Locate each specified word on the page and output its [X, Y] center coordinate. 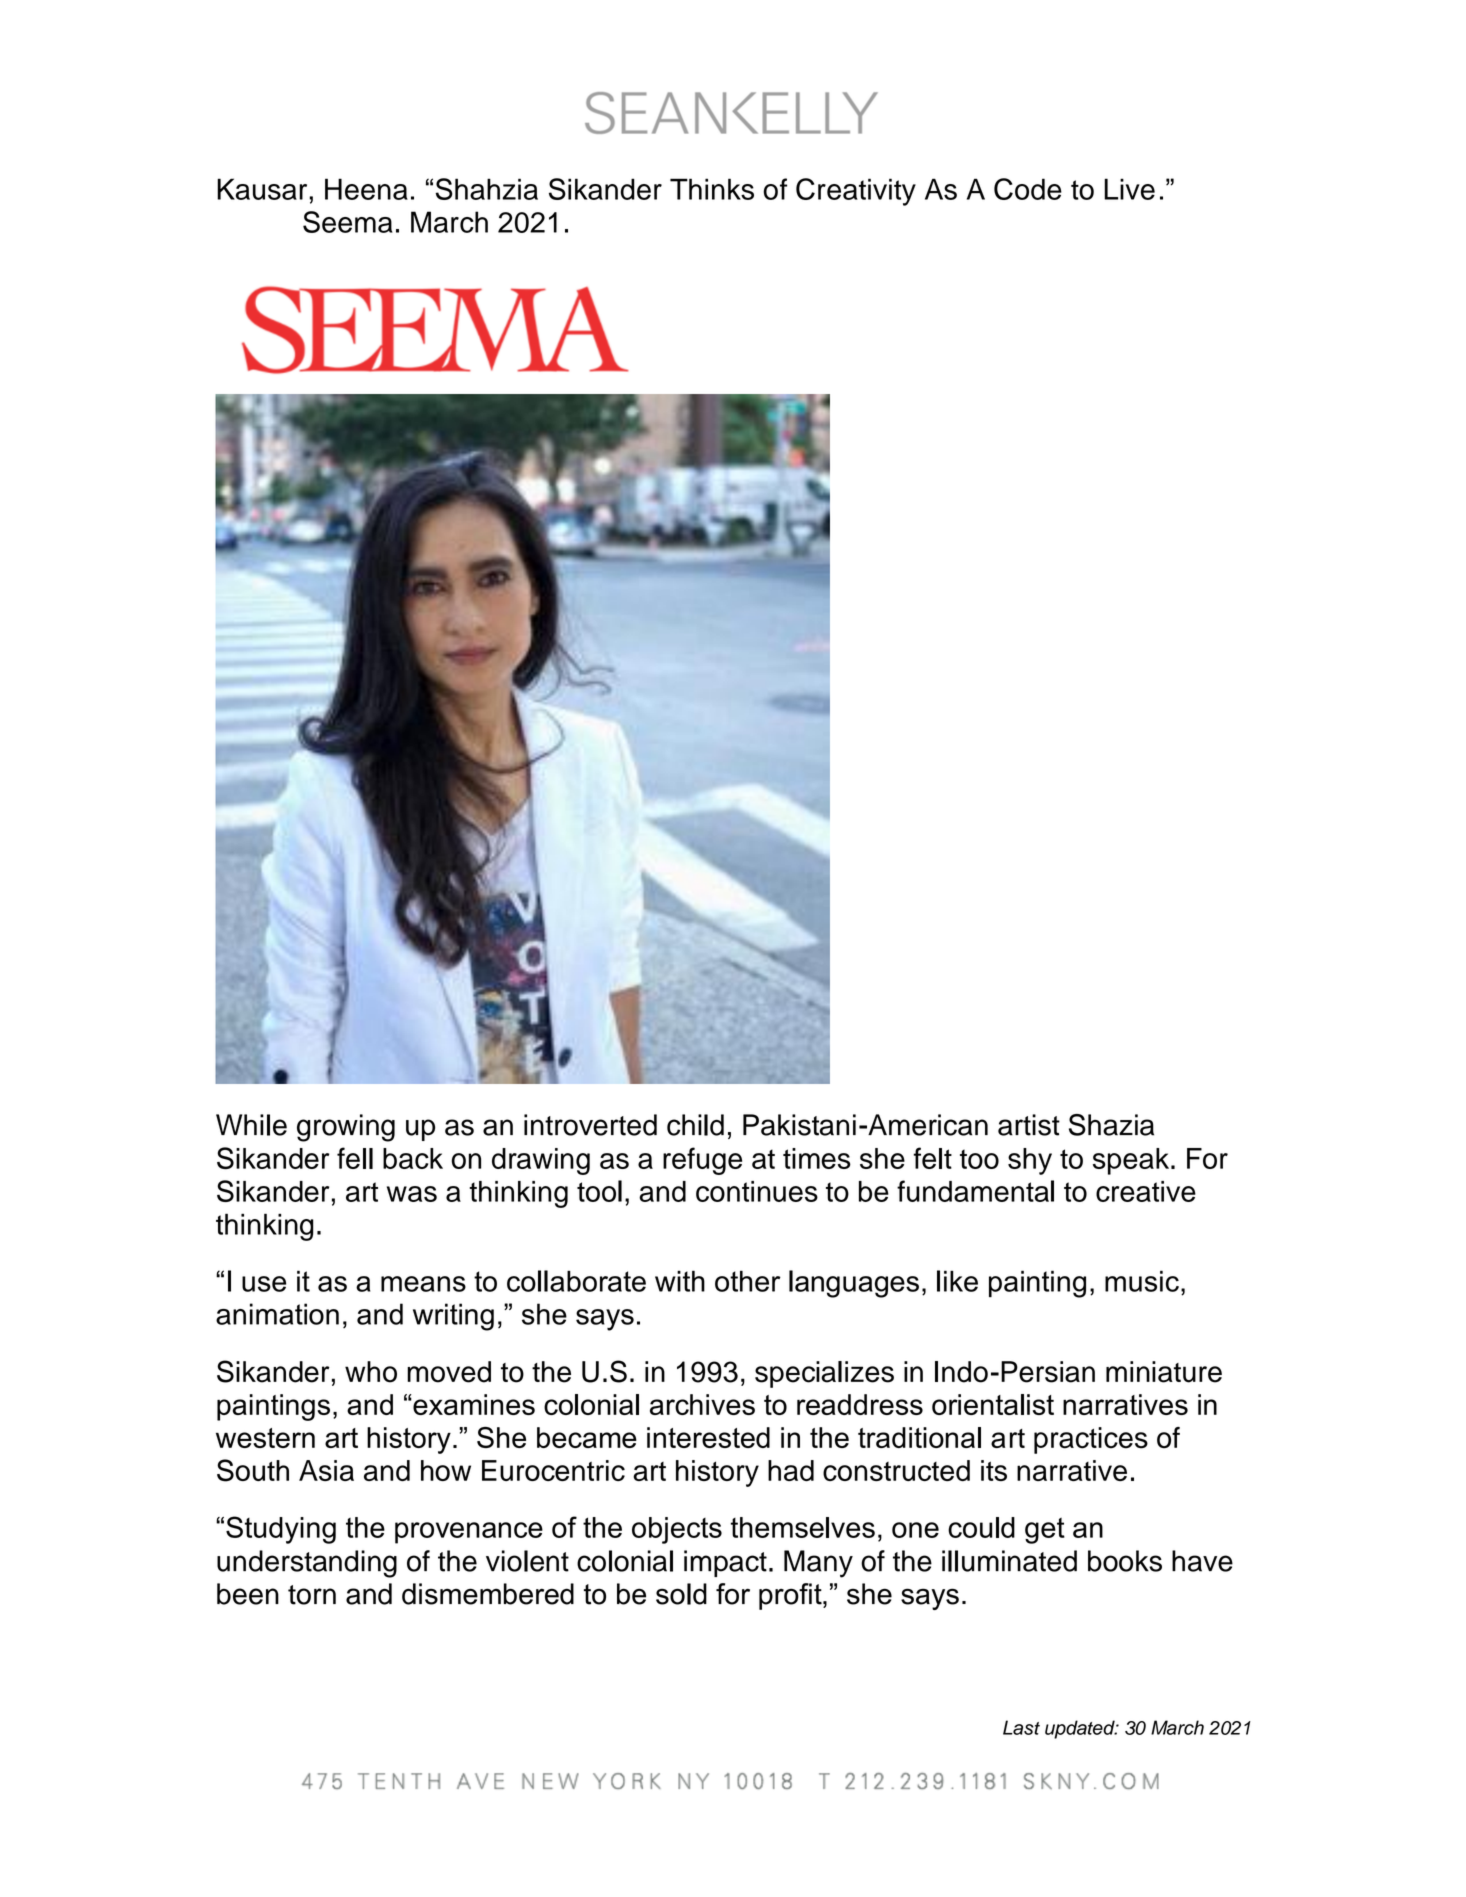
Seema [348, 222]
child [695, 1125]
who [371, 1372]
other [748, 1281]
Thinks [712, 189]
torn [312, 1595]
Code [1028, 189]
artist [1029, 1125]
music [1142, 1281]
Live [1129, 189]
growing [346, 1128]
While [251, 1125]
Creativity [856, 192]
